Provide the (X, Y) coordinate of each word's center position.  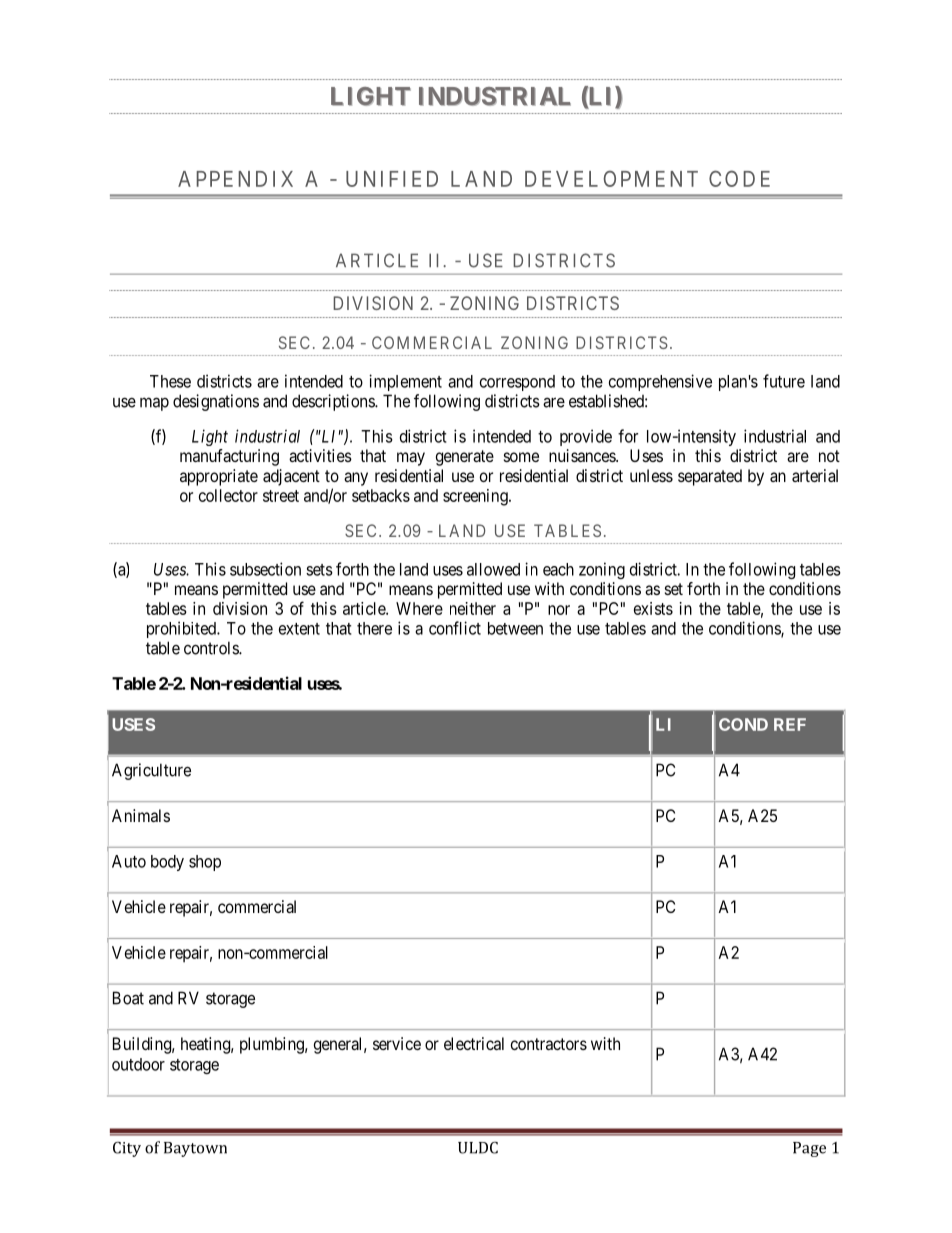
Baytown (195, 1149)
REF (790, 724)
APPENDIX (235, 179)
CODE (739, 178)
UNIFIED (392, 179)
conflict (455, 628)
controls (212, 648)
